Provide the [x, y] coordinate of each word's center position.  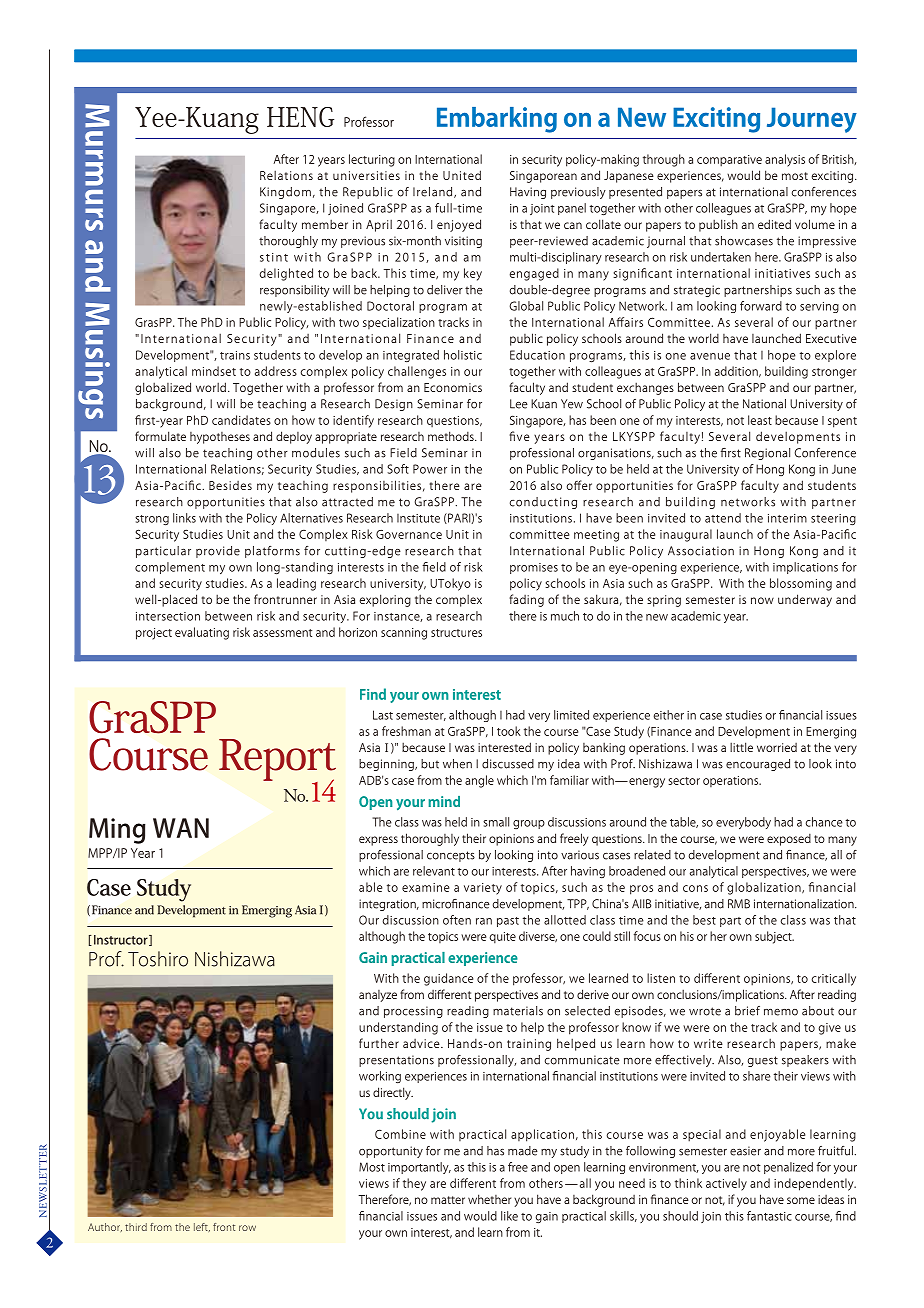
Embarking [497, 120]
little [741, 747]
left [202, 1227]
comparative [729, 161]
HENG [300, 117]
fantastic [769, 1216]
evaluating [202, 633]
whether [489, 1199]
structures [456, 633]
